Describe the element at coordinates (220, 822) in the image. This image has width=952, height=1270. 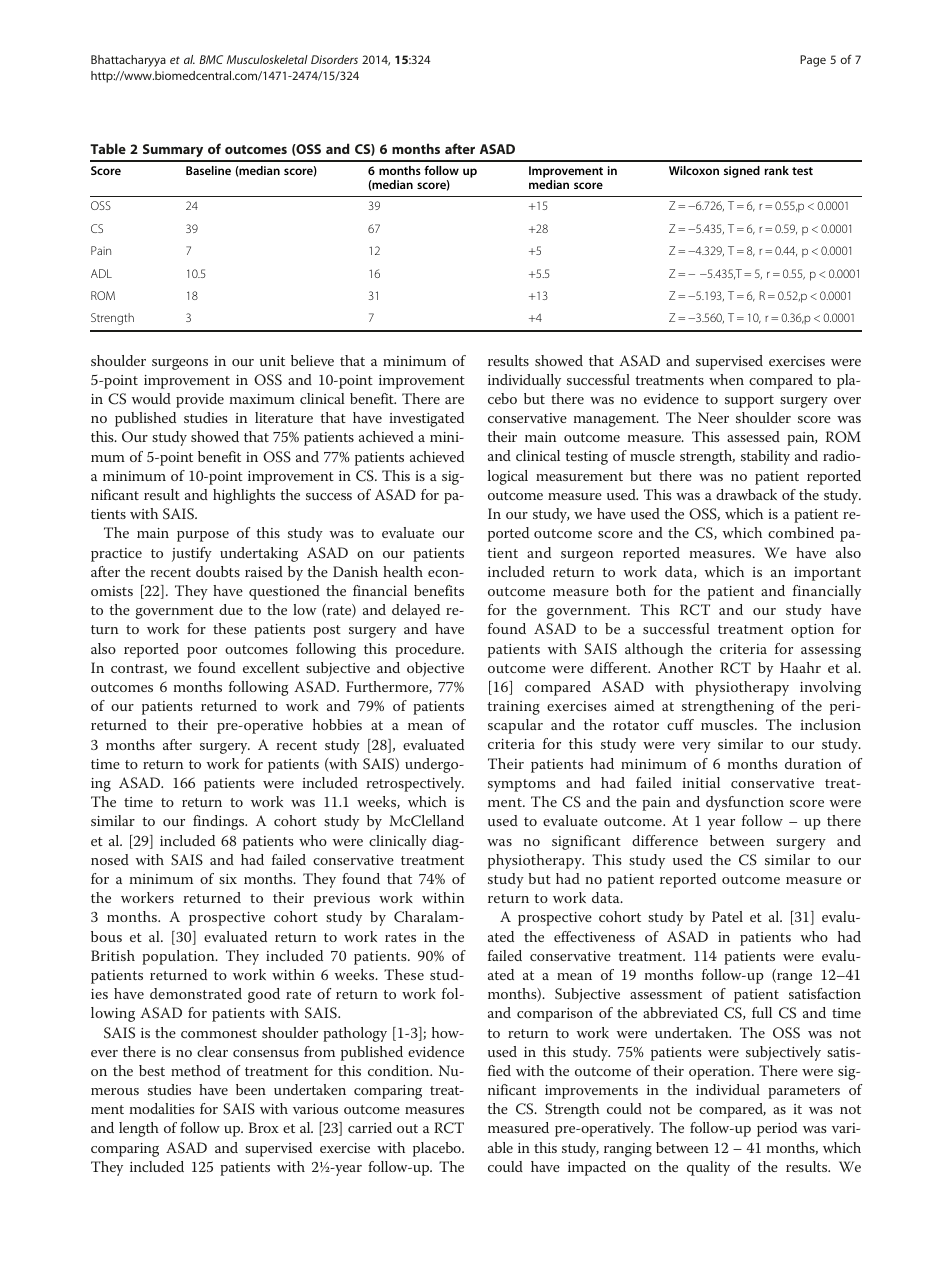
I see `findings` at that location.
